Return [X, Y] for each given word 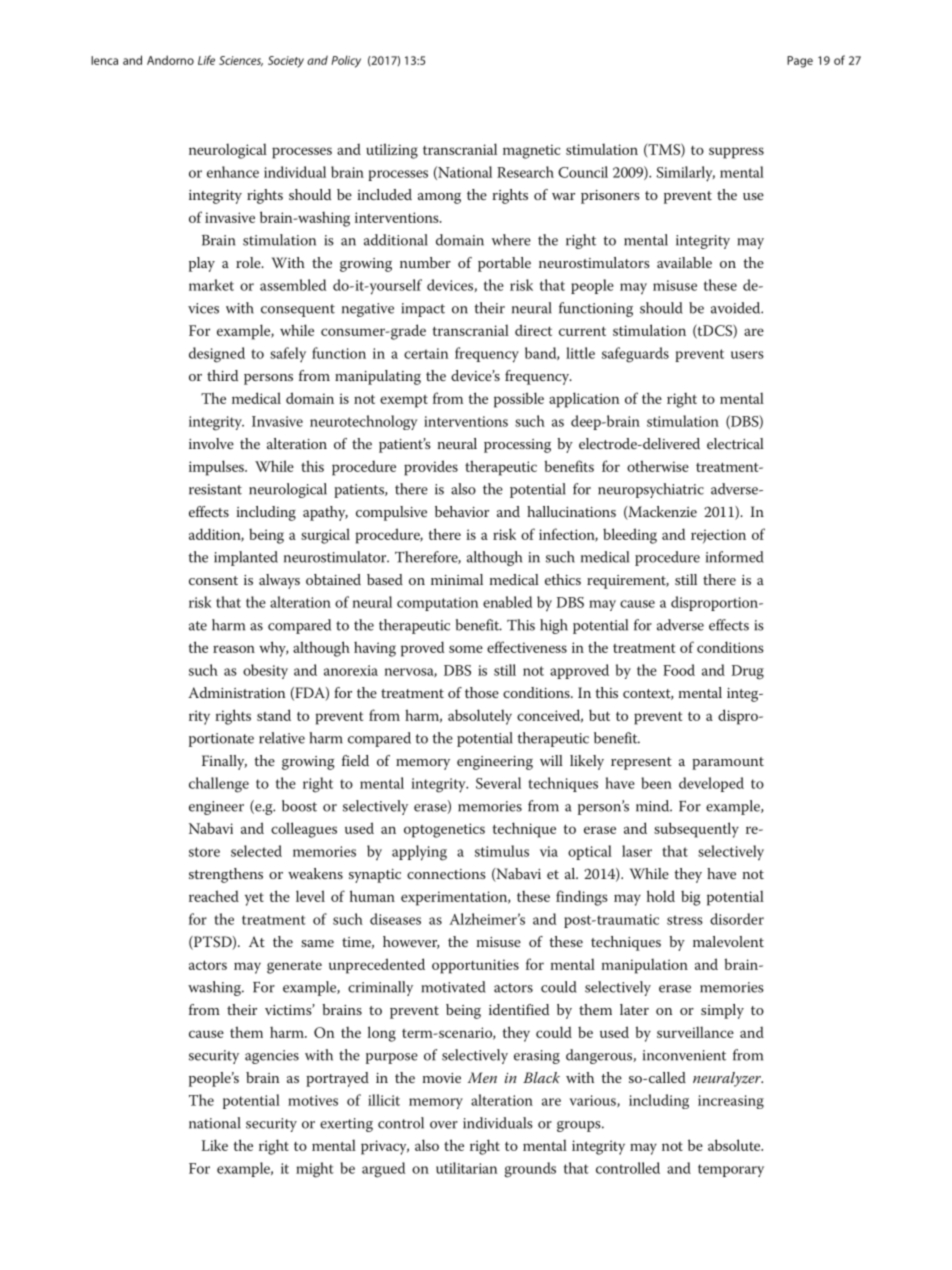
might [315, 1170]
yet [254, 899]
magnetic [532, 151]
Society [286, 62]
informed [735, 557]
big [691, 898]
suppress [736, 153]
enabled [507, 602]
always [279, 581]
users [747, 355]
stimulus [502, 851]
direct [533, 330]
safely [288, 354]
